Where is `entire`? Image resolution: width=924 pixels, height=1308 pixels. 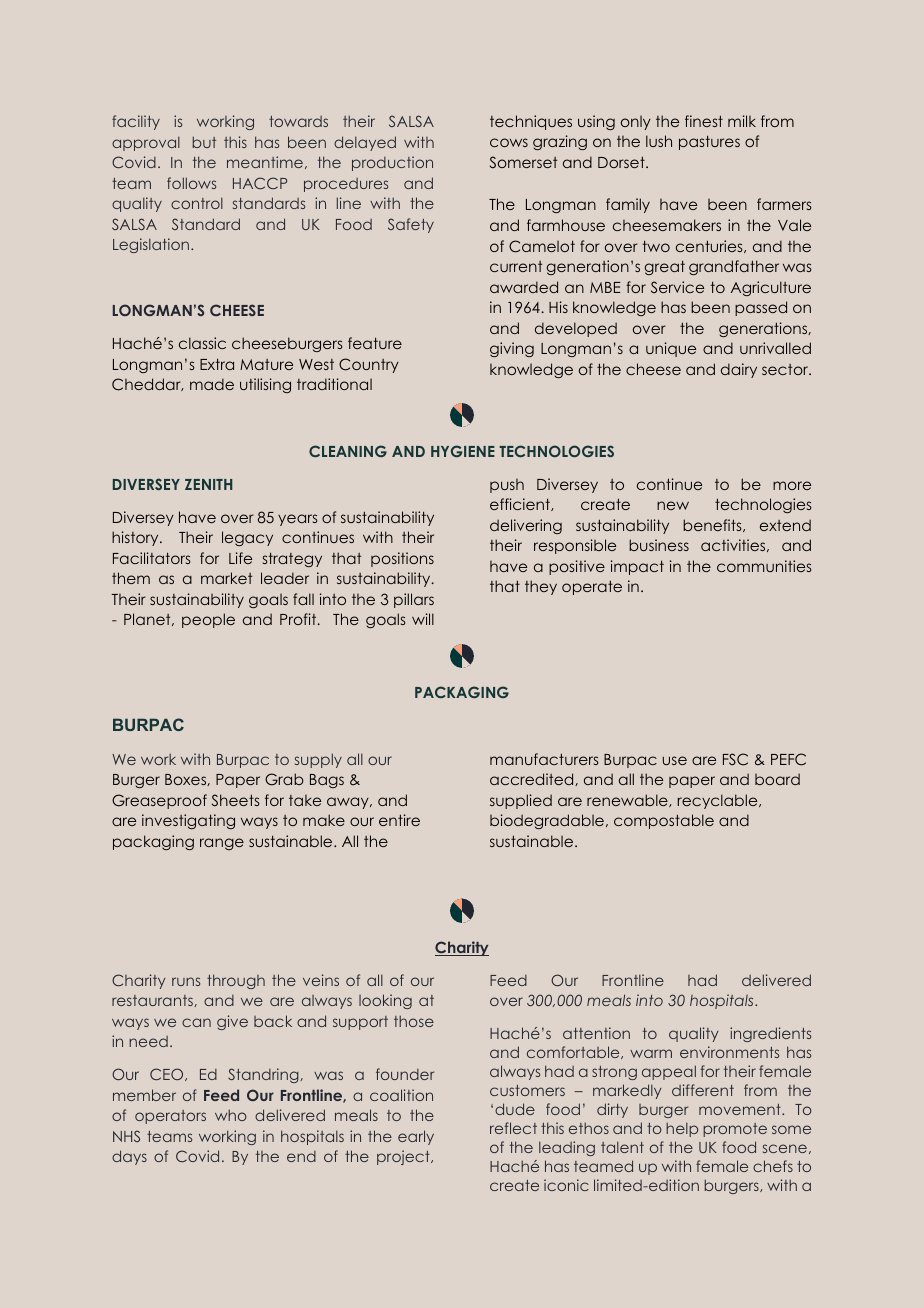 entire is located at coordinates (399, 820).
